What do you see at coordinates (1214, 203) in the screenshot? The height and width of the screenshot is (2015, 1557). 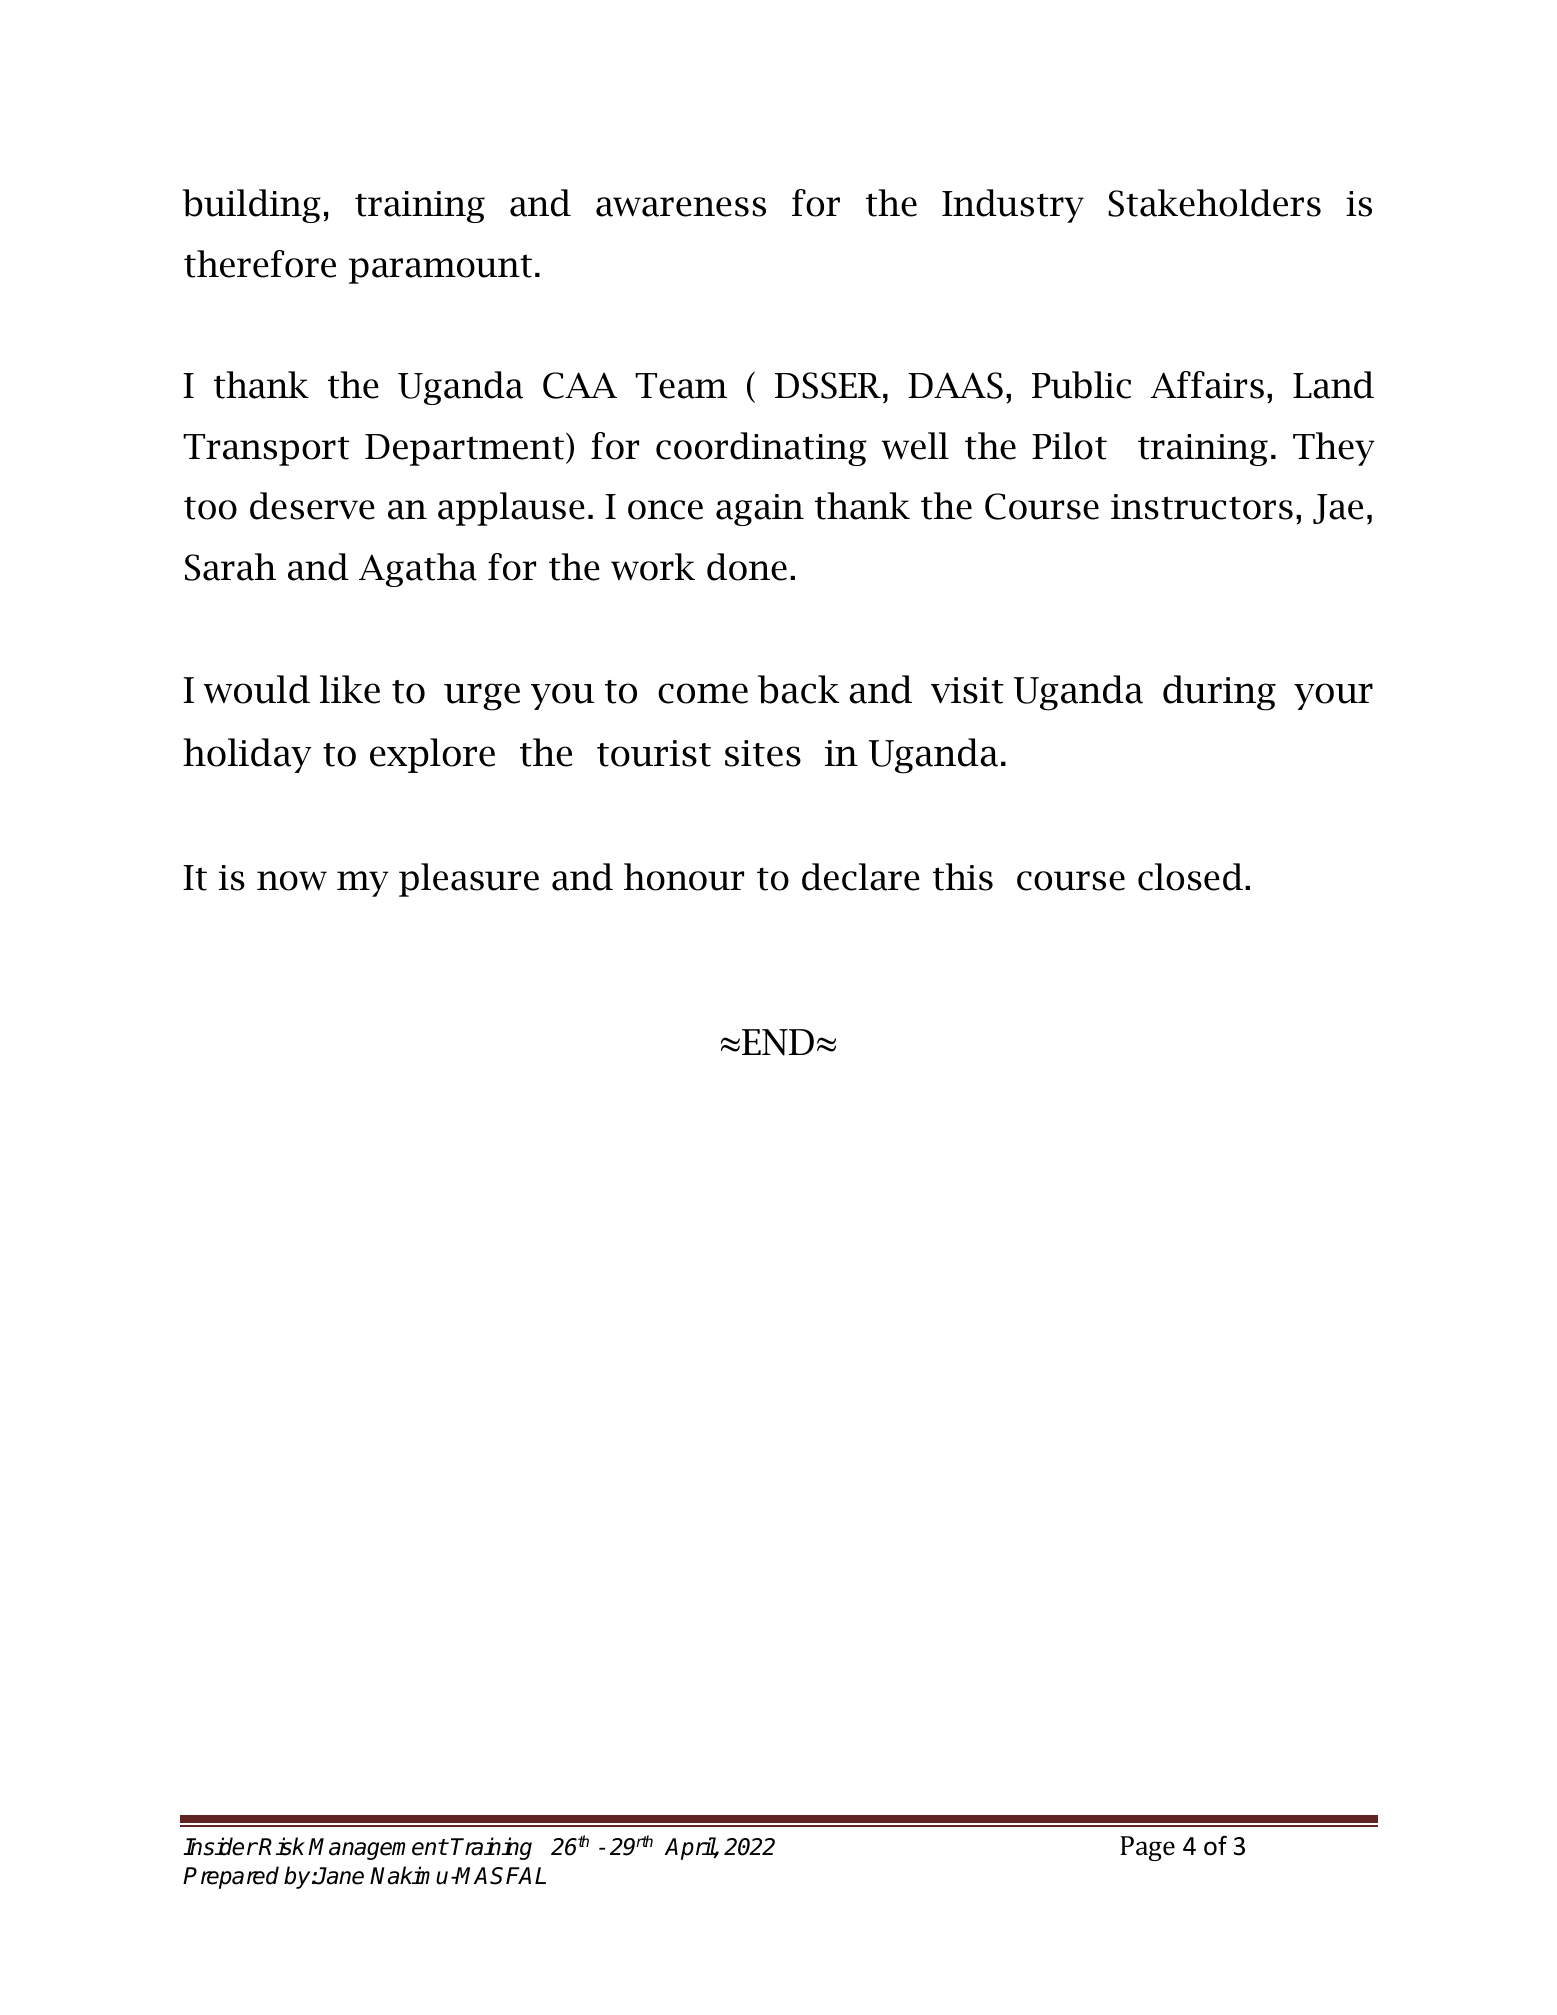 I see `Stakeholders` at bounding box center [1214, 203].
